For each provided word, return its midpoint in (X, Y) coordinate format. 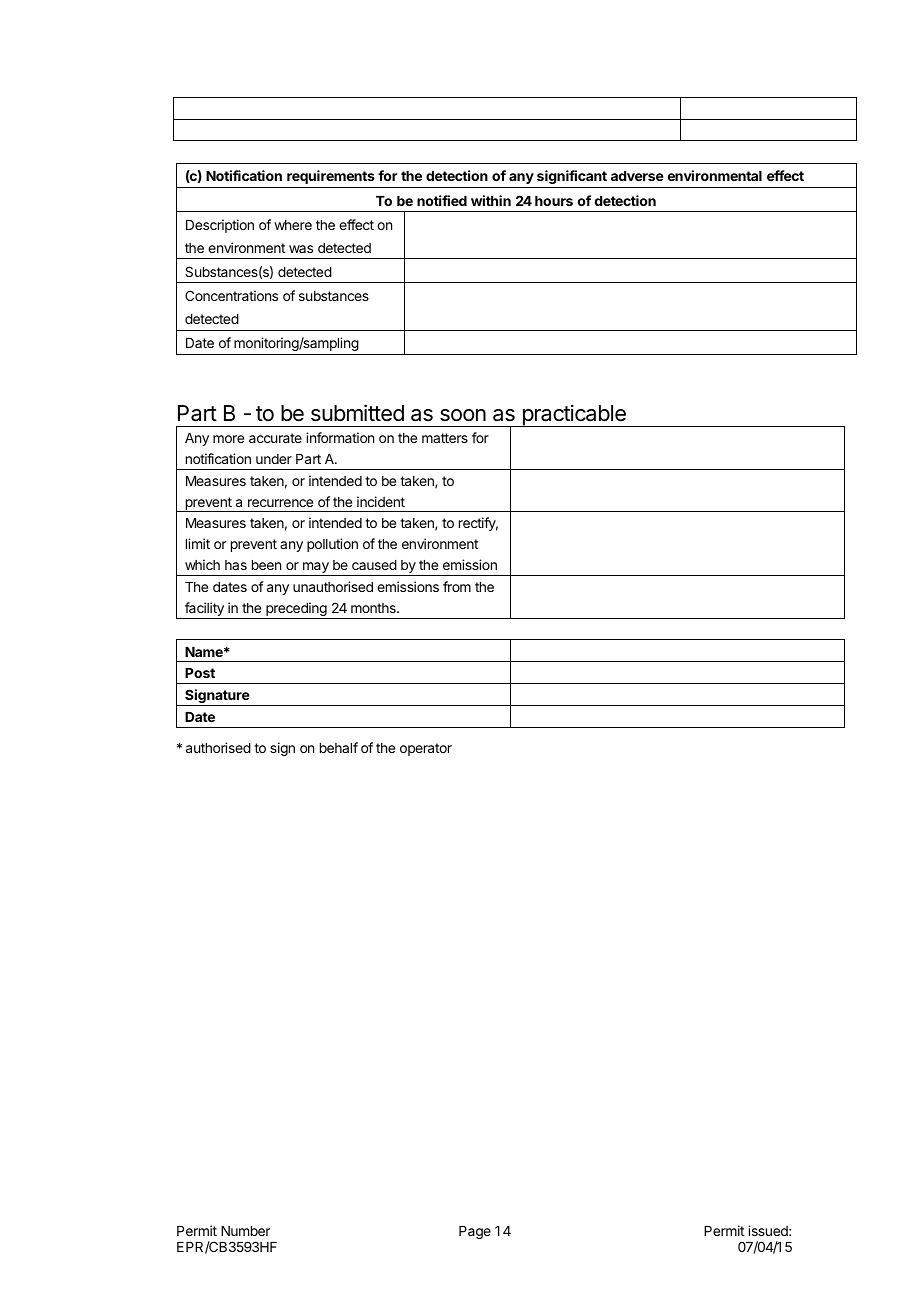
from (457, 586)
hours (554, 201)
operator (426, 749)
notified (442, 200)
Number (245, 1231)
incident (381, 501)
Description (220, 226)
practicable (574, 415)
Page (475, 1232)
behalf (339, 747)
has (236, 565)
